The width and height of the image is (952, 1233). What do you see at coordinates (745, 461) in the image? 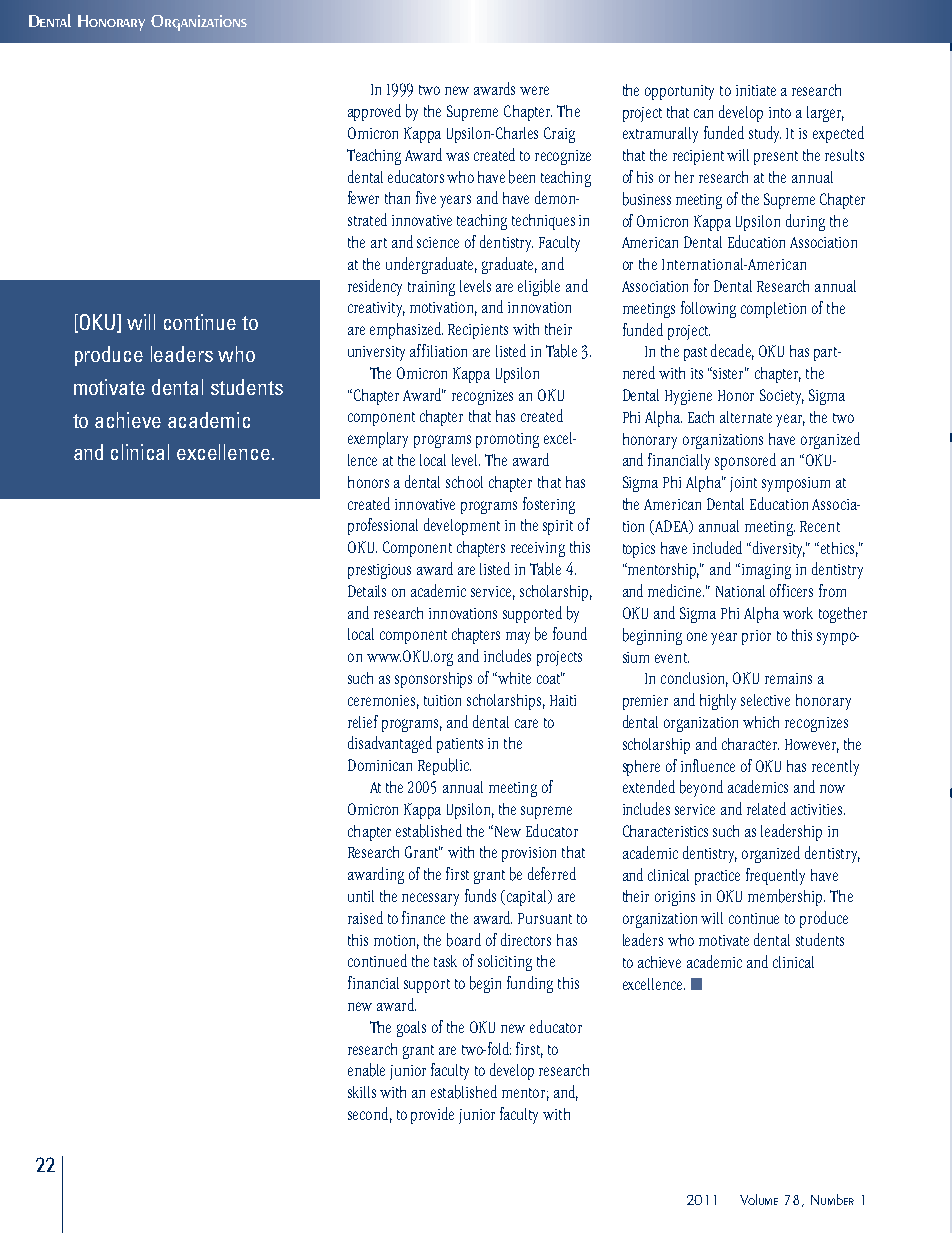
I see `sponsored` at bounding box center [745, 461].
